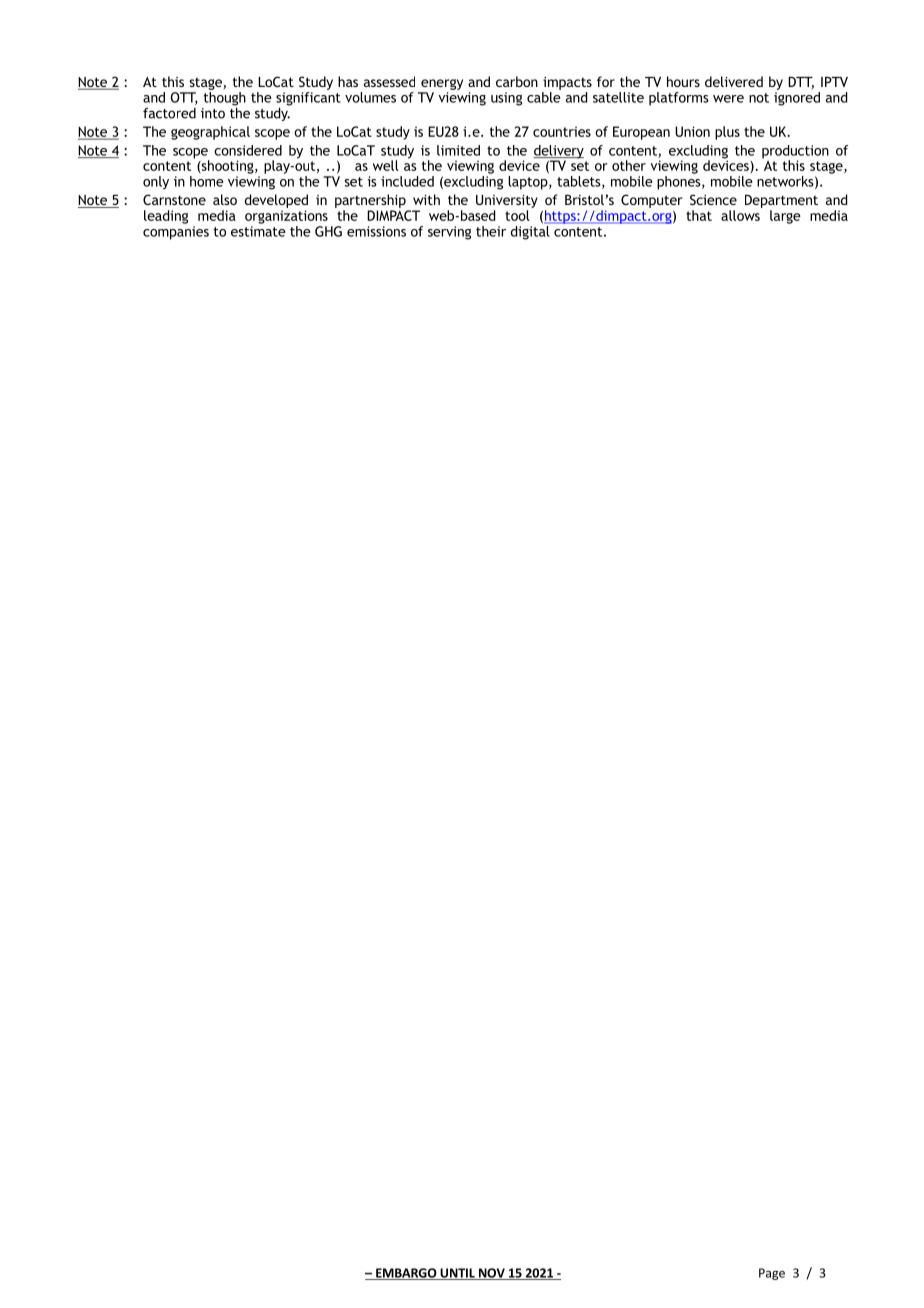  What do you see at coordinates (406, 1274) in the screenshot?
I see `EMBARGO` at bounding box center [406, 1274].
